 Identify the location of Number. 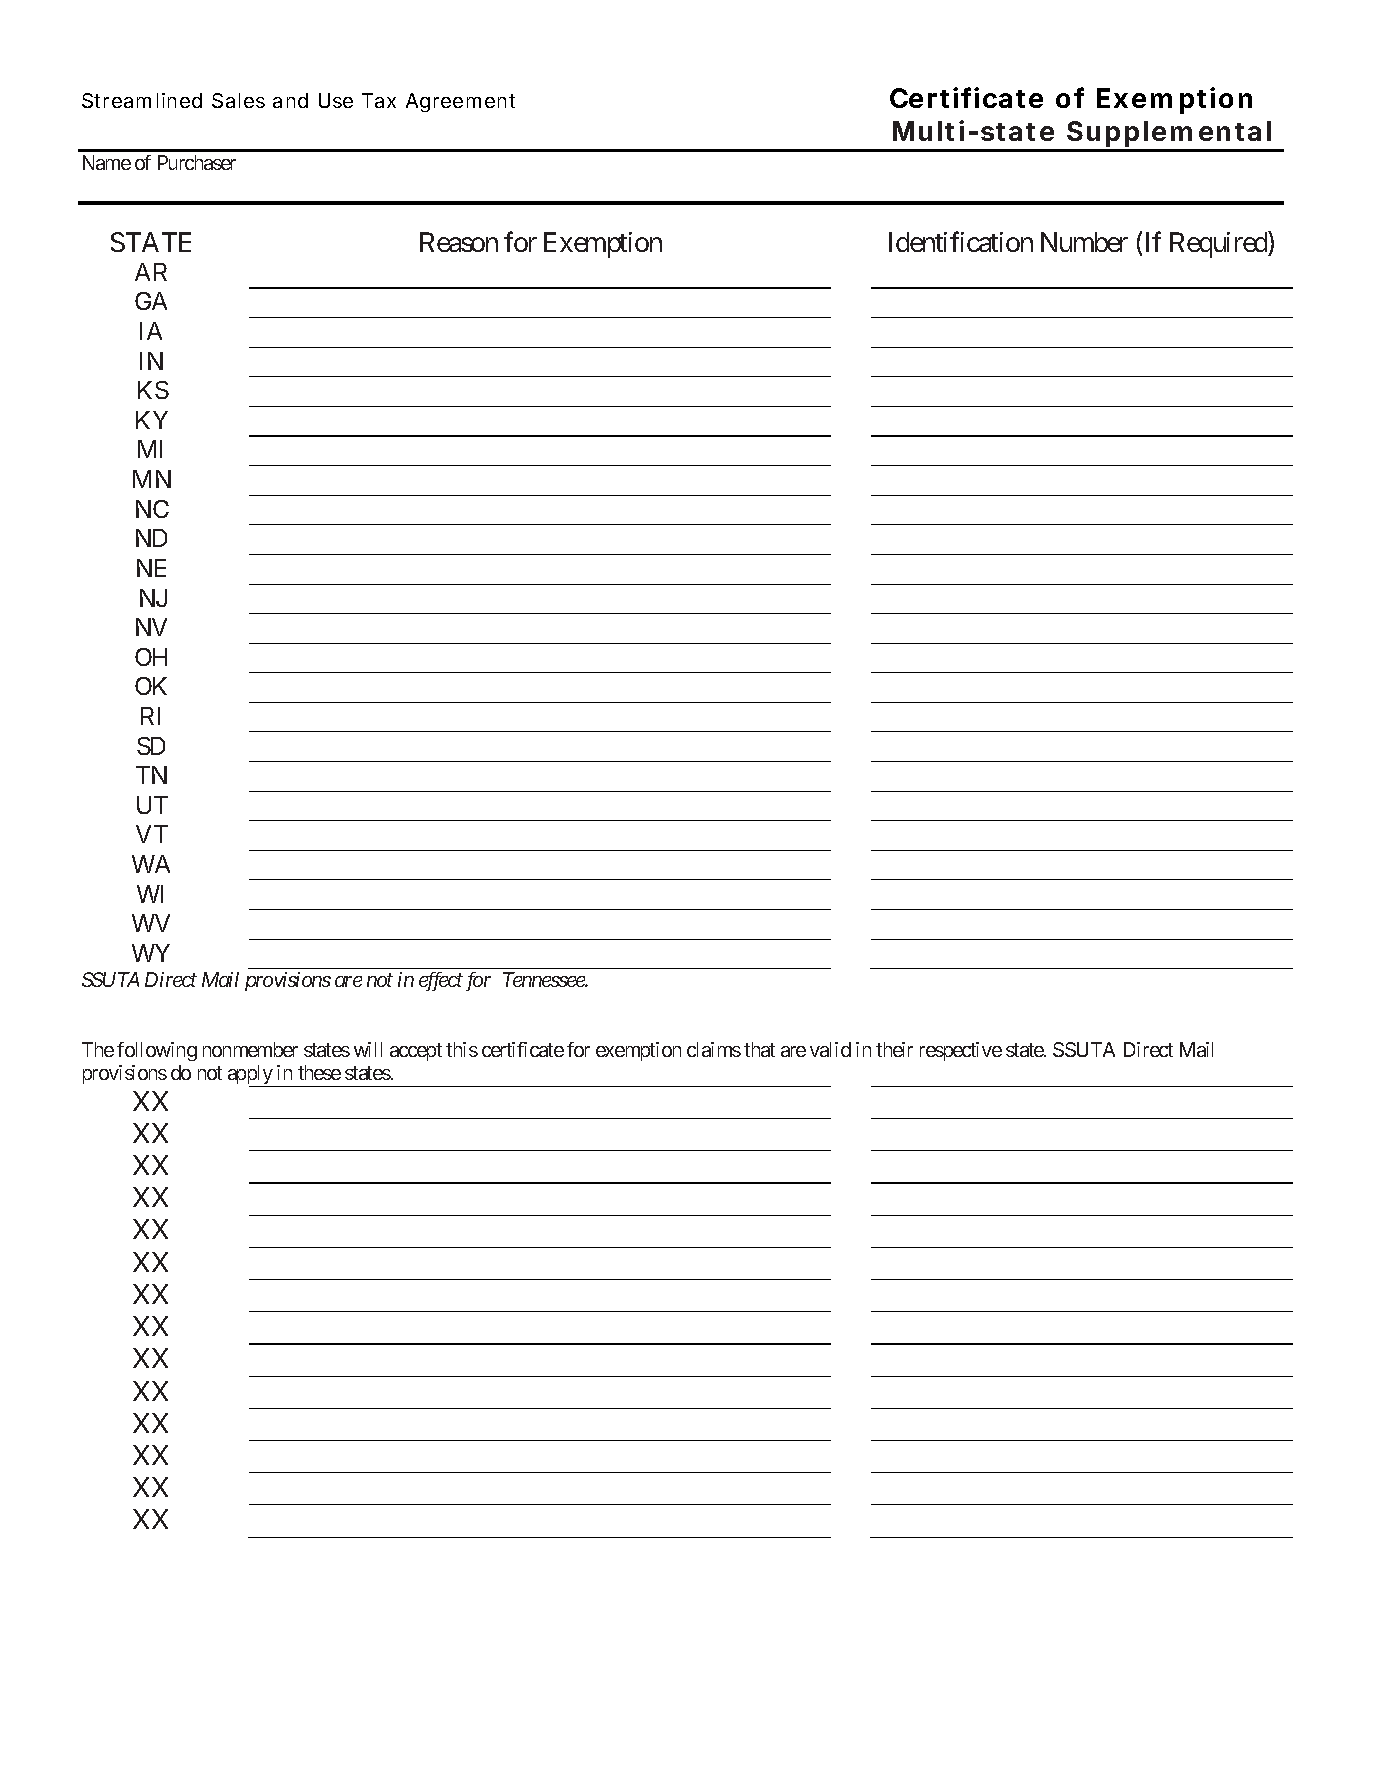
(1084, 242).
